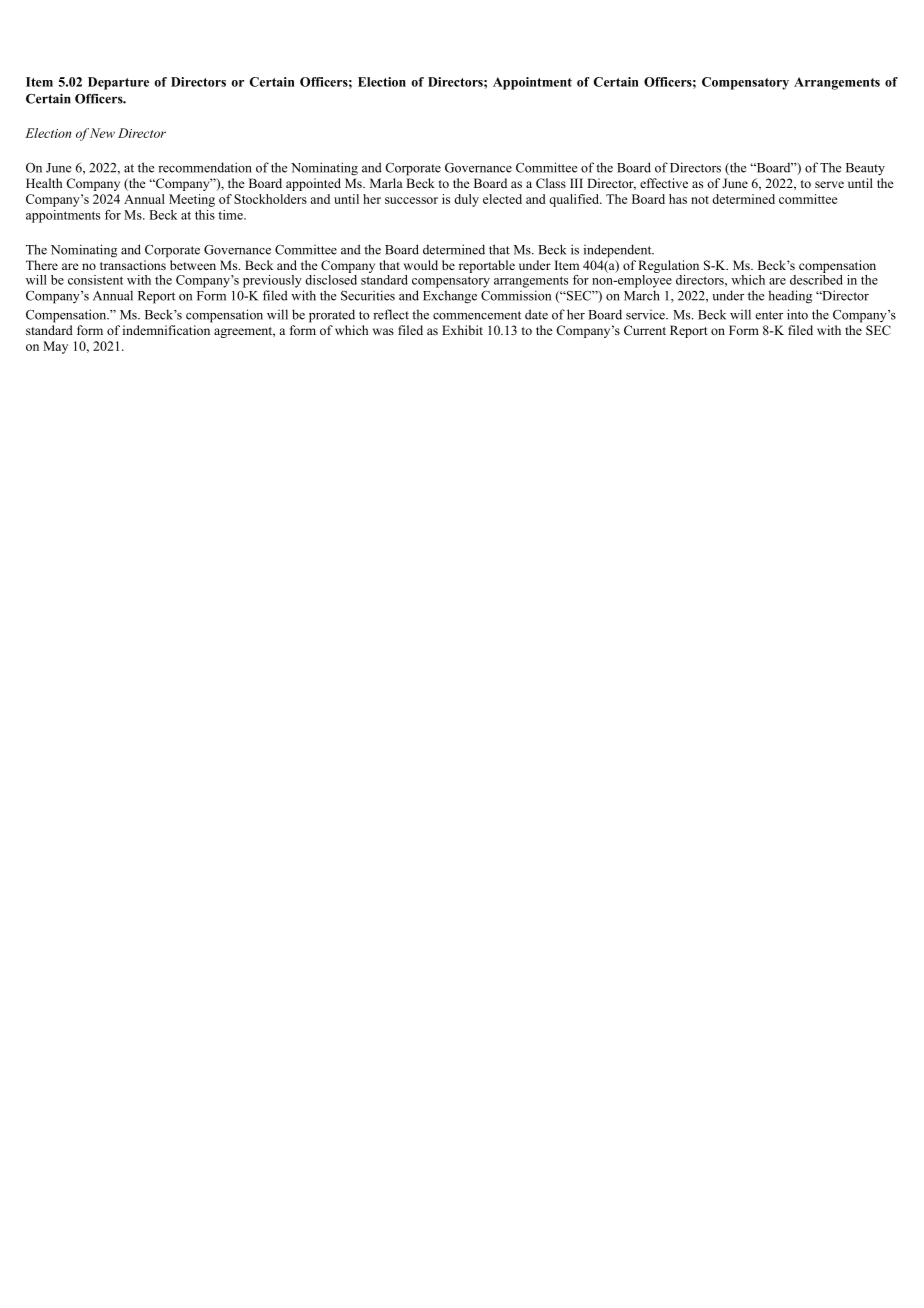 The width and height of the screenshot is (924, 1308). Describe the element at coordinates (386, 183) in the screenshot. I see `Marla` at that location.
